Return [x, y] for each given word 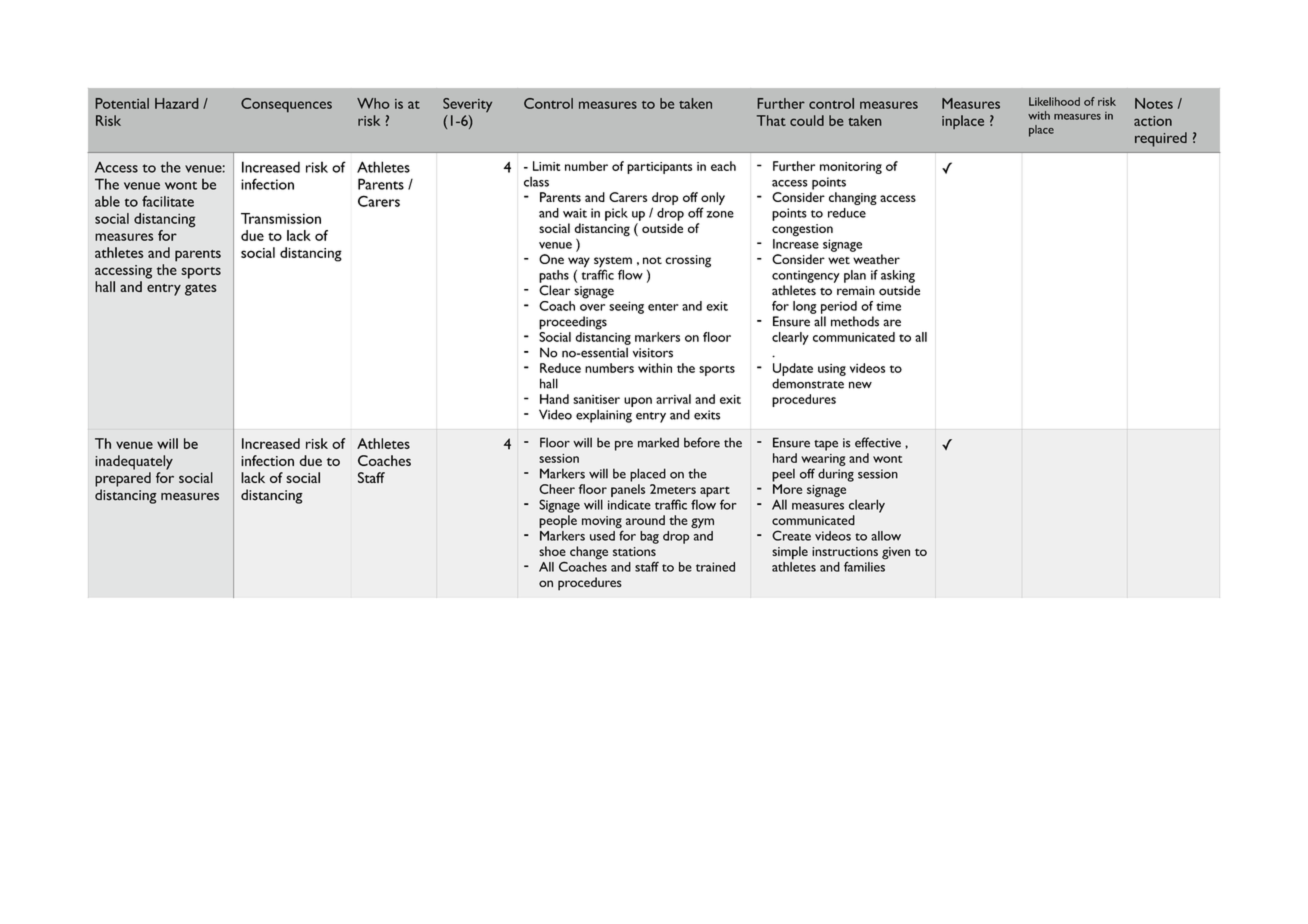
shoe [552, 551]
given [896, 553]
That [771, 120]
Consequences [286, 105]
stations [634, 551]
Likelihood [1054, 101]
